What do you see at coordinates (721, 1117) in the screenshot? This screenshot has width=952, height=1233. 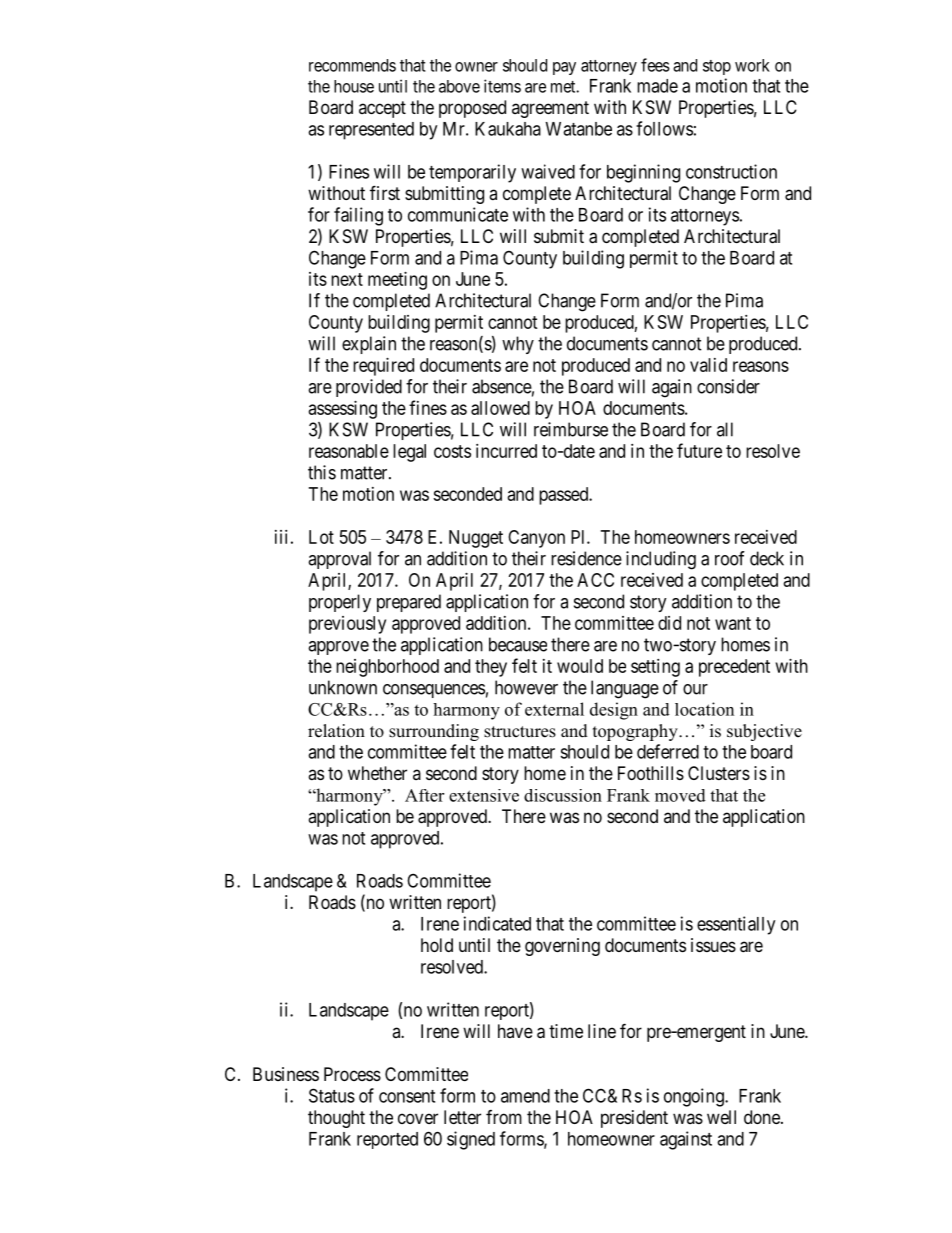 I see `well` at bounding box center [721, 1117].
